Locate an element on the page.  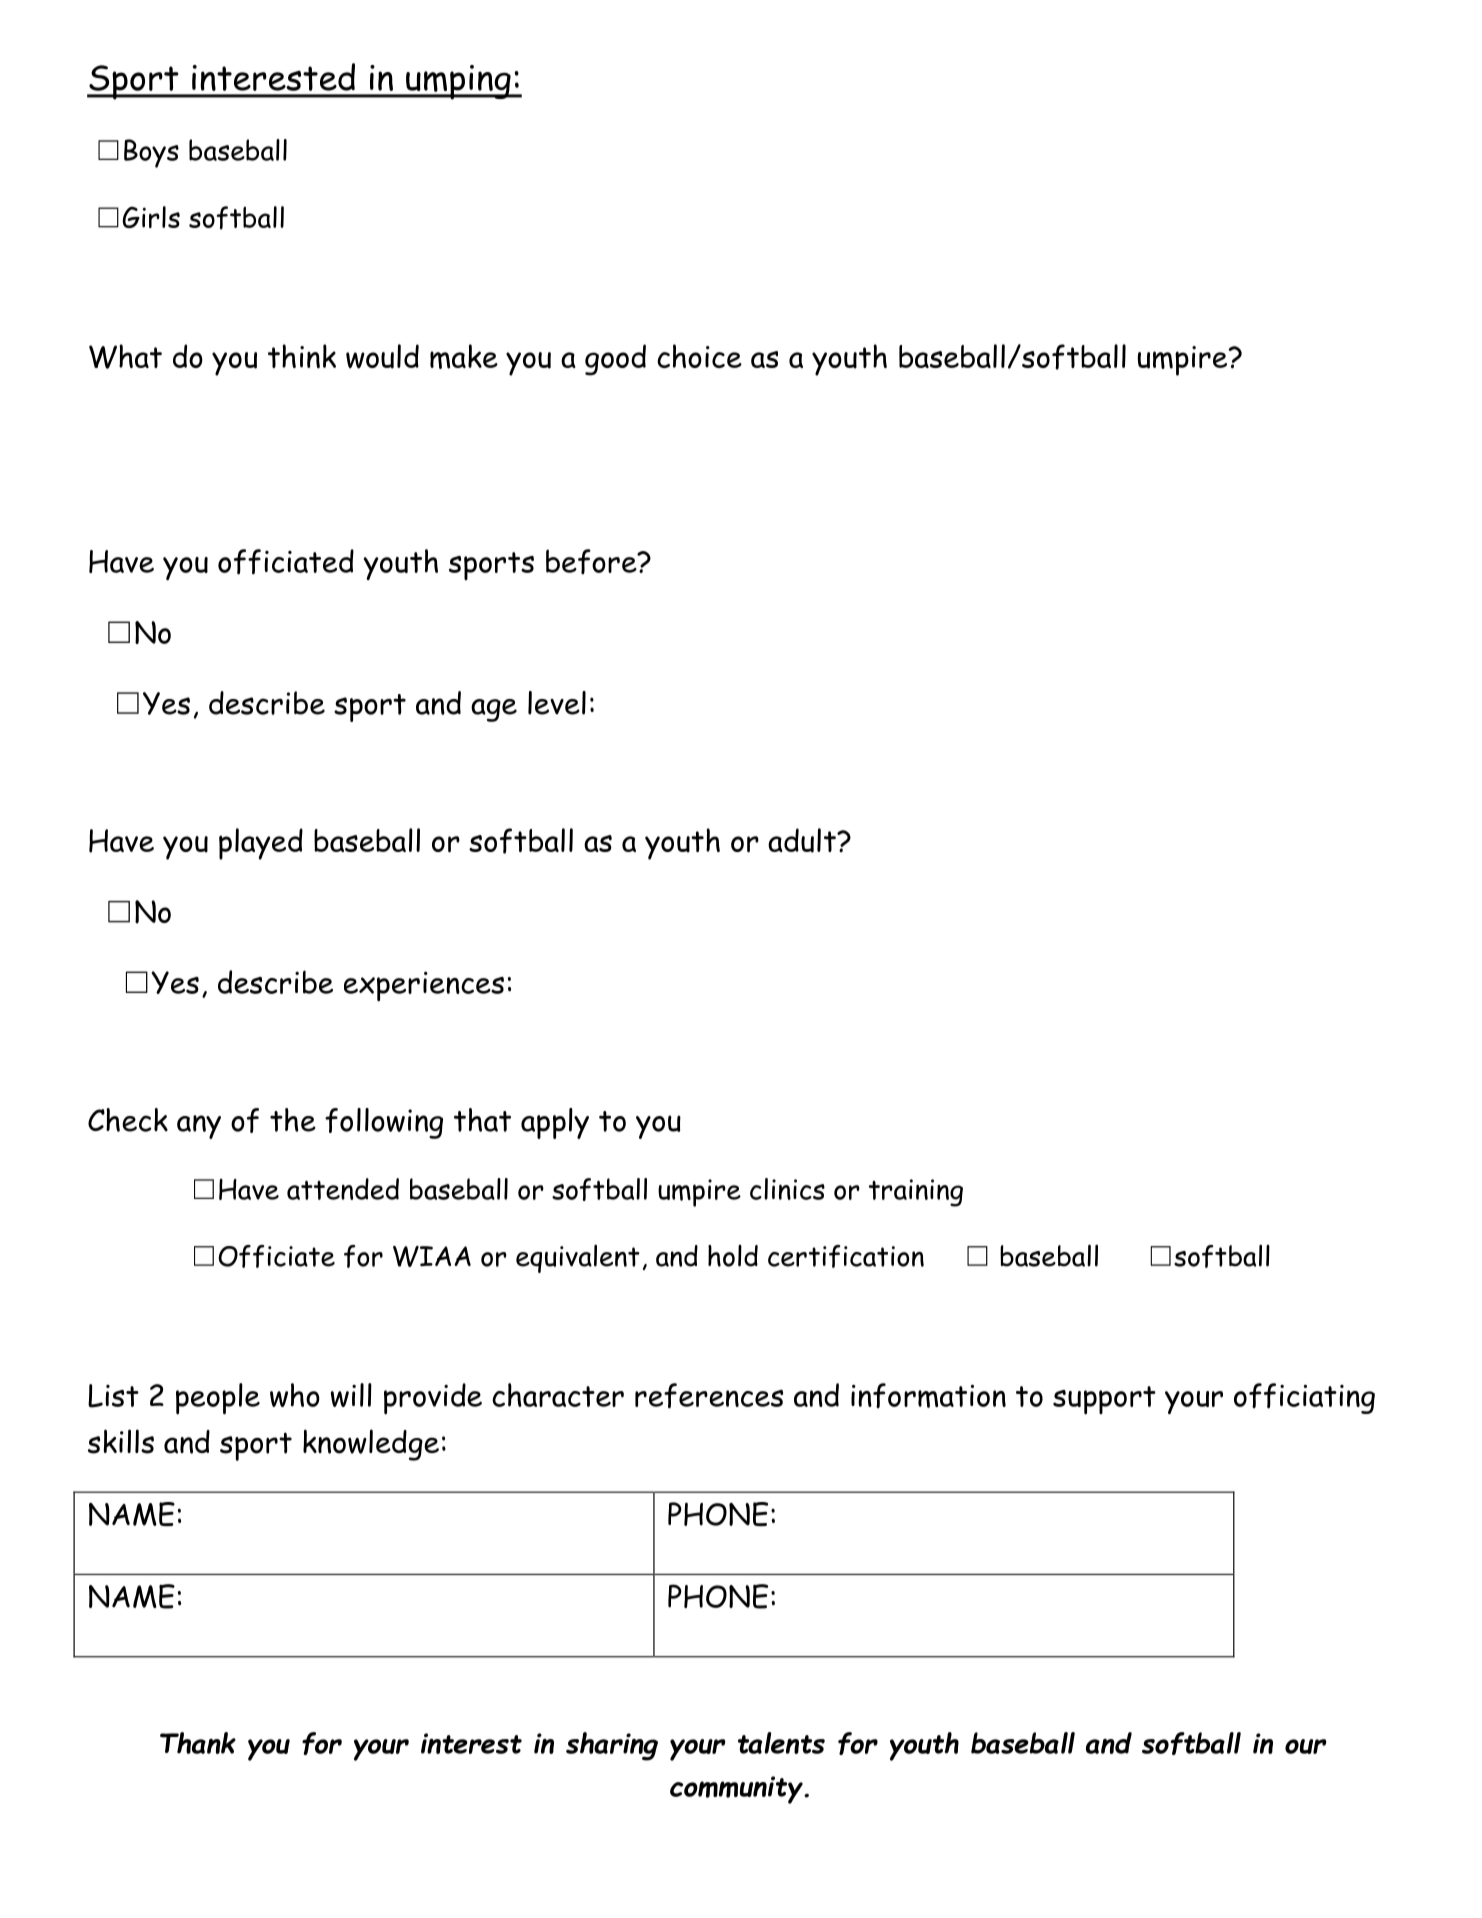
good is located at coordinates (615, 360).
